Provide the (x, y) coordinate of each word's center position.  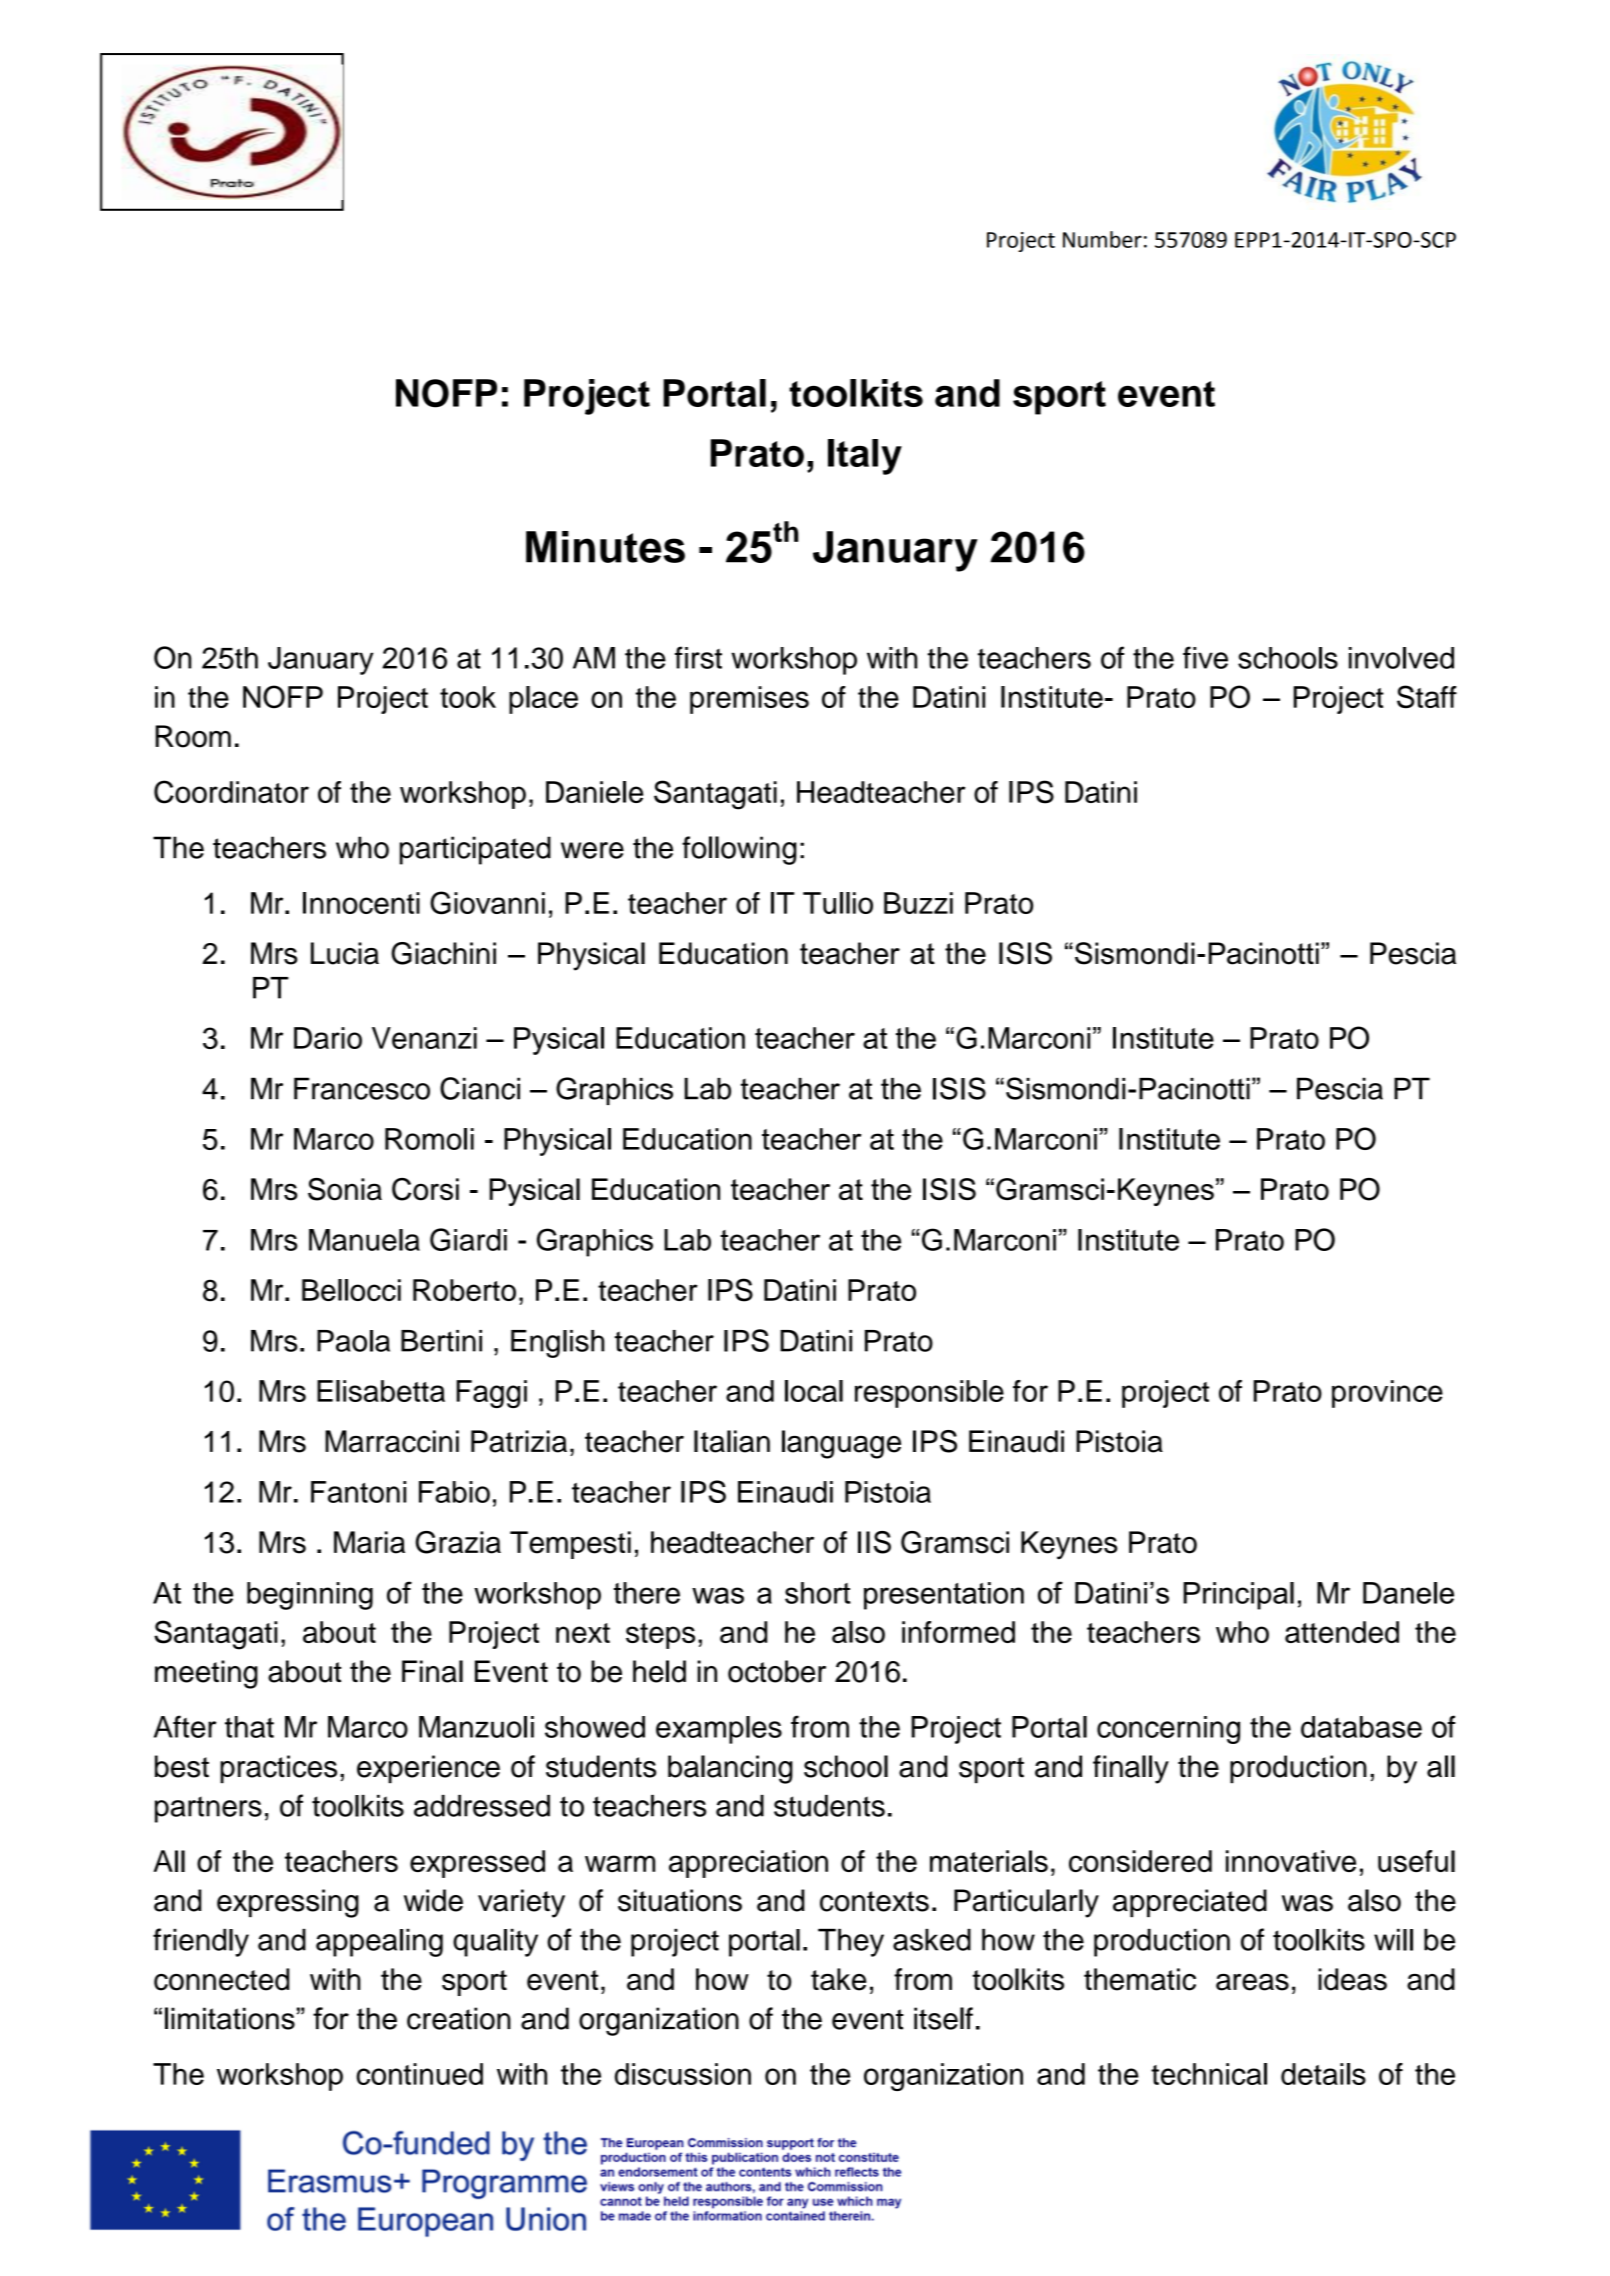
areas (1252, 1982)
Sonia (345, 1189)
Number (1102, 239)
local (814, 1391)
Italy (865, 457)
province (1387, 1394)
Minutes (605, 547)
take (838, 1979)
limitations (230, 2018)
